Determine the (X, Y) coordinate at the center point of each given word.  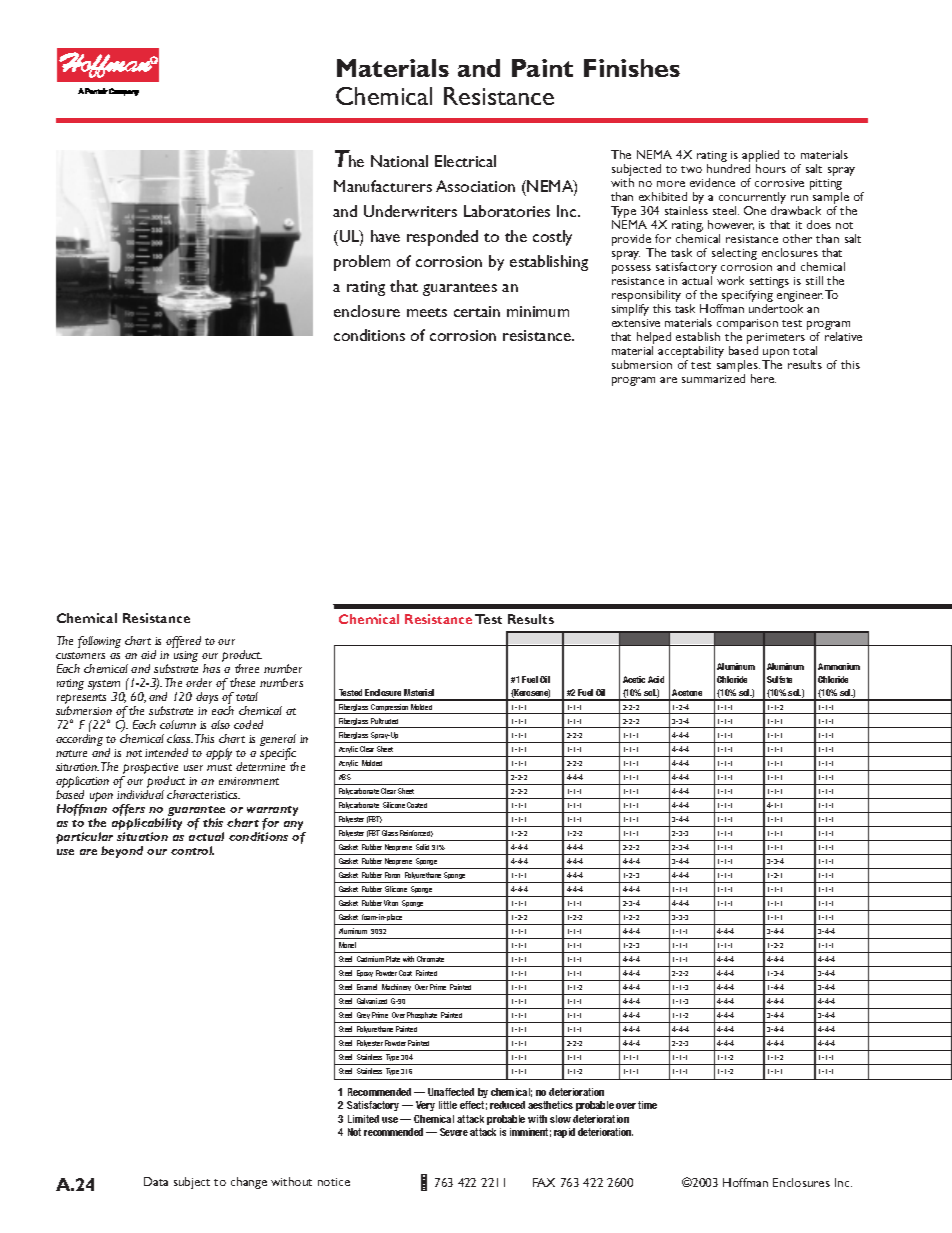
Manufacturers (383, 186)
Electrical (465, 161)
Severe (454, 1132)
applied (760, 157)
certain (477, 311)
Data (156, 1181)
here (763, 378)
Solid (422, 847)
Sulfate (779, 679)
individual (140, 794)
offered (183, 642)
